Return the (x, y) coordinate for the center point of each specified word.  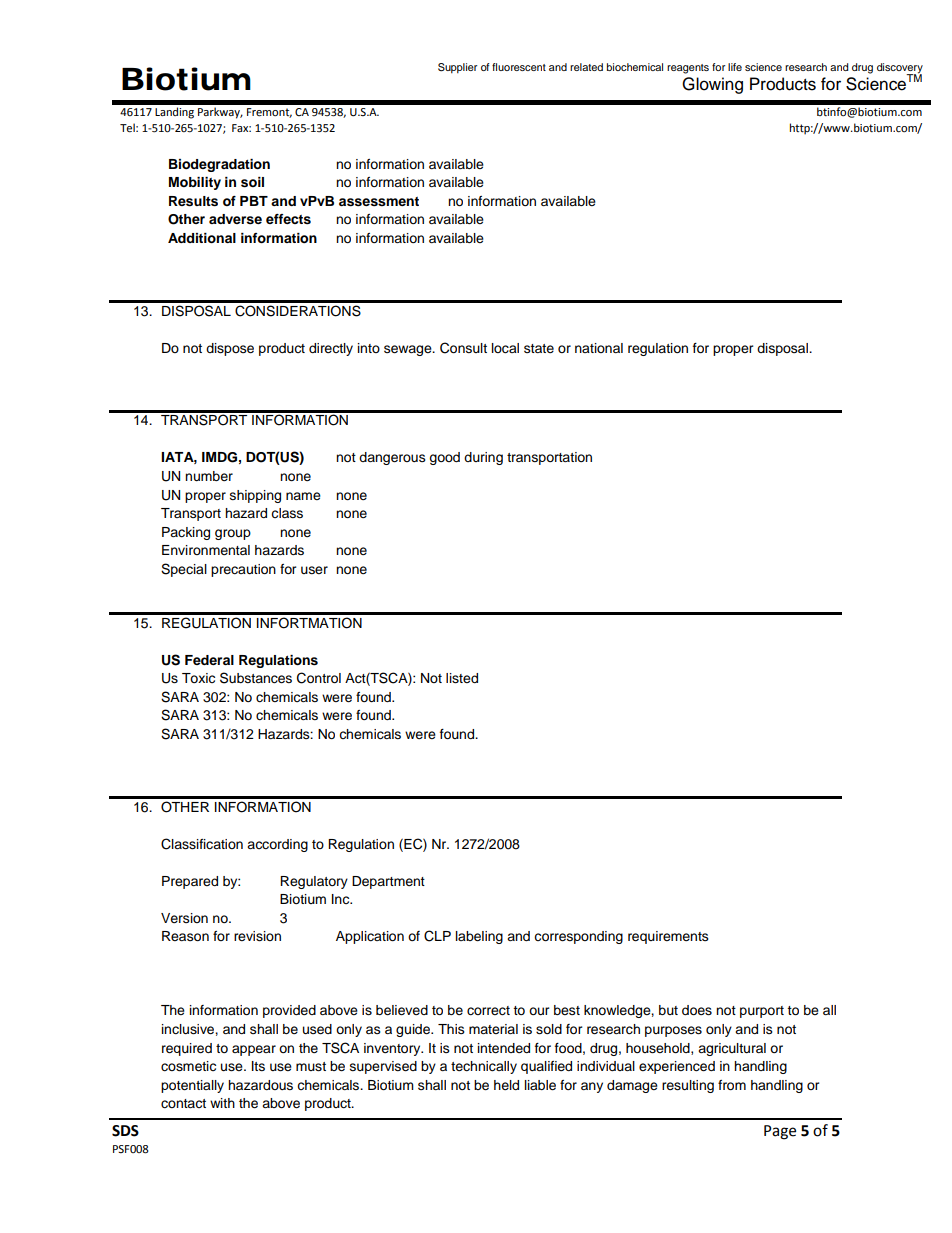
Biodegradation (219, 165)
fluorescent (519, 67)
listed (462, 678)
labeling (479, 937)
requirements (668, 937)
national (599, 348)
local (505, 348)
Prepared (190, 882)
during (483, 458)
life (735, 67)
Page (780, 1132)
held (506, 1085)
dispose (230, 349)
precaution (243, 570)
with (222, 1103)
